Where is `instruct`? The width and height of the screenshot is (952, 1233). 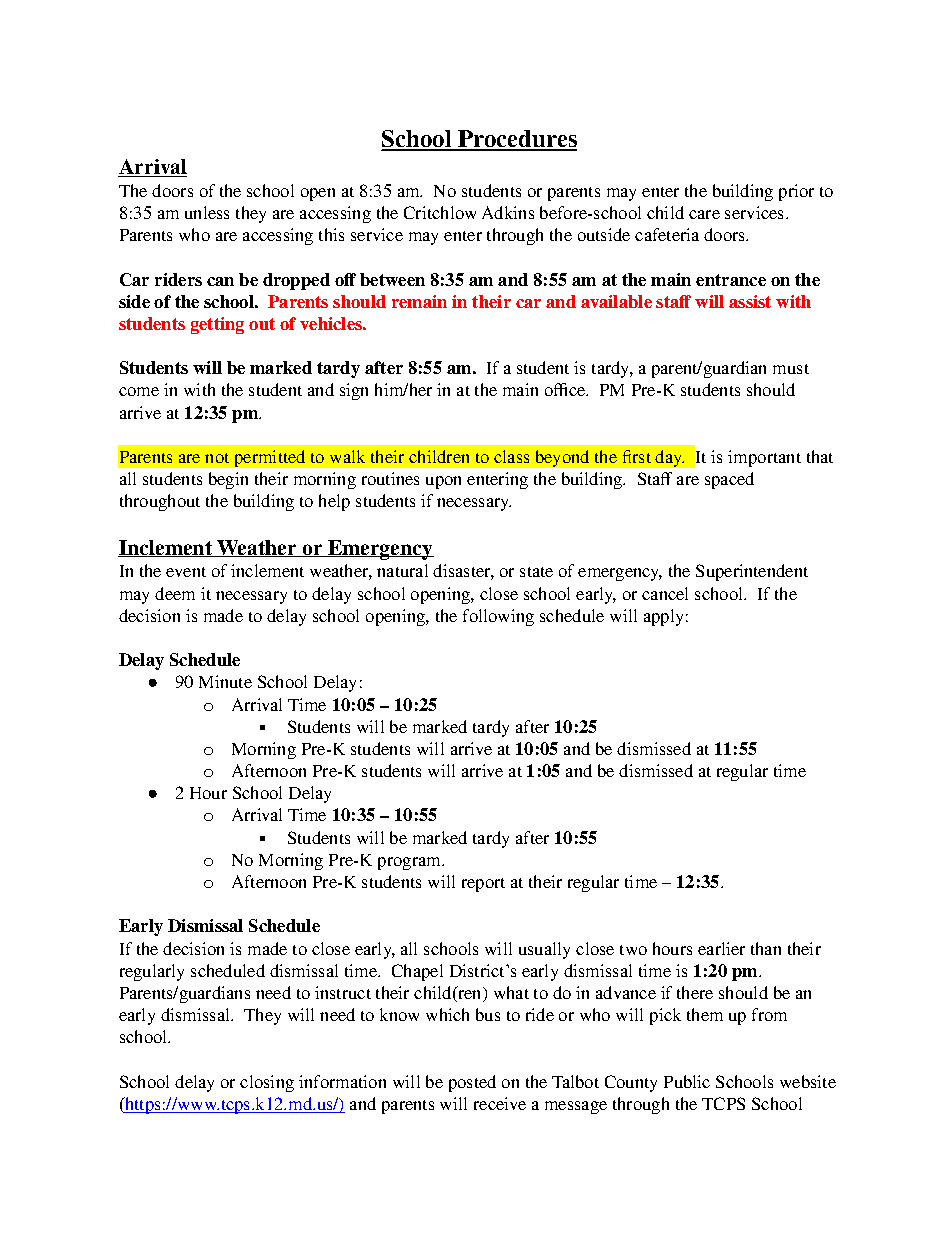
instruct is located at coordinates (343, 992).
